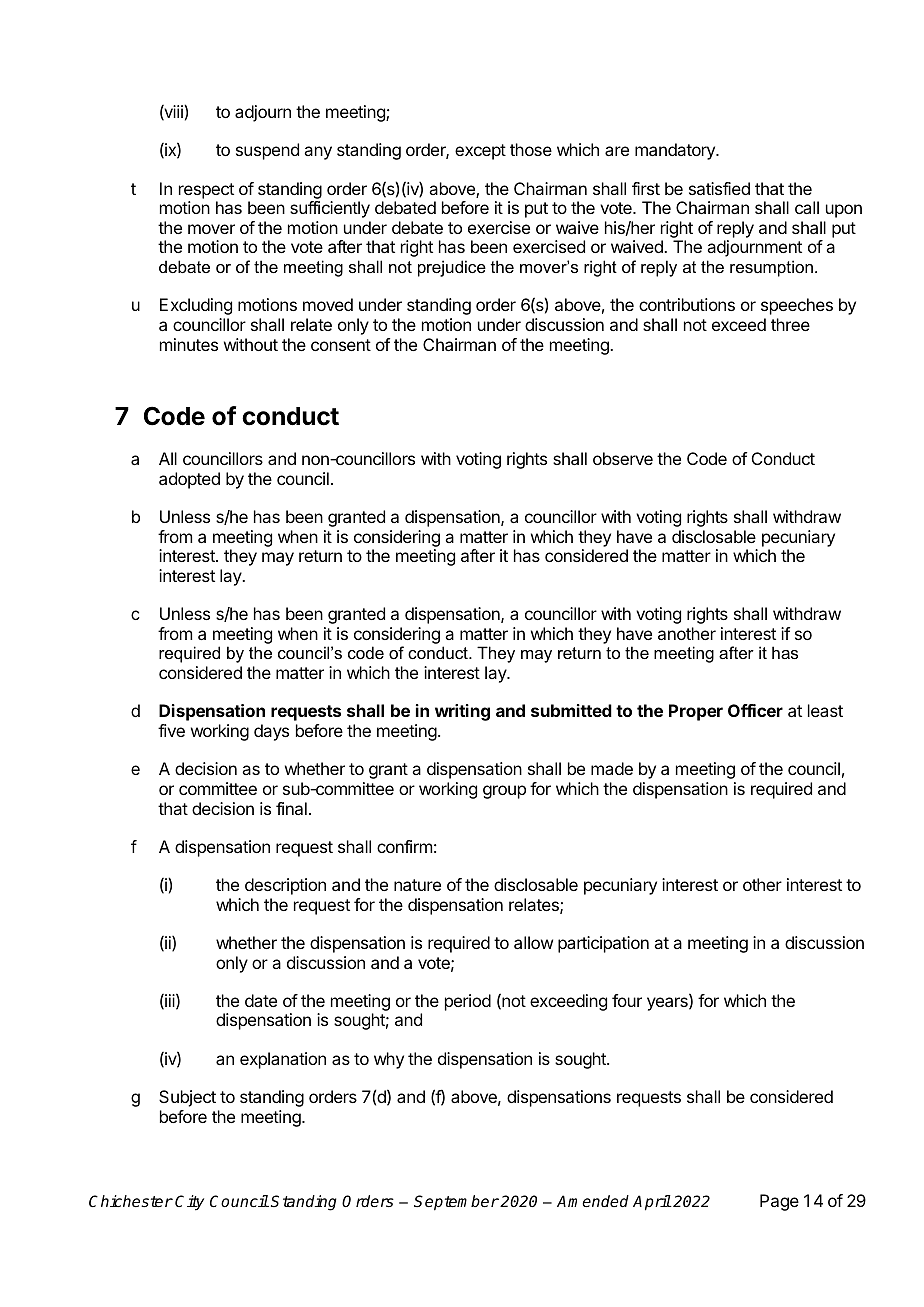 Image resolution: width=924 pixels, height=1307 pixels. Describe the element at coordinates (189, 1203) in the screenshot. I see `City` at that location.
